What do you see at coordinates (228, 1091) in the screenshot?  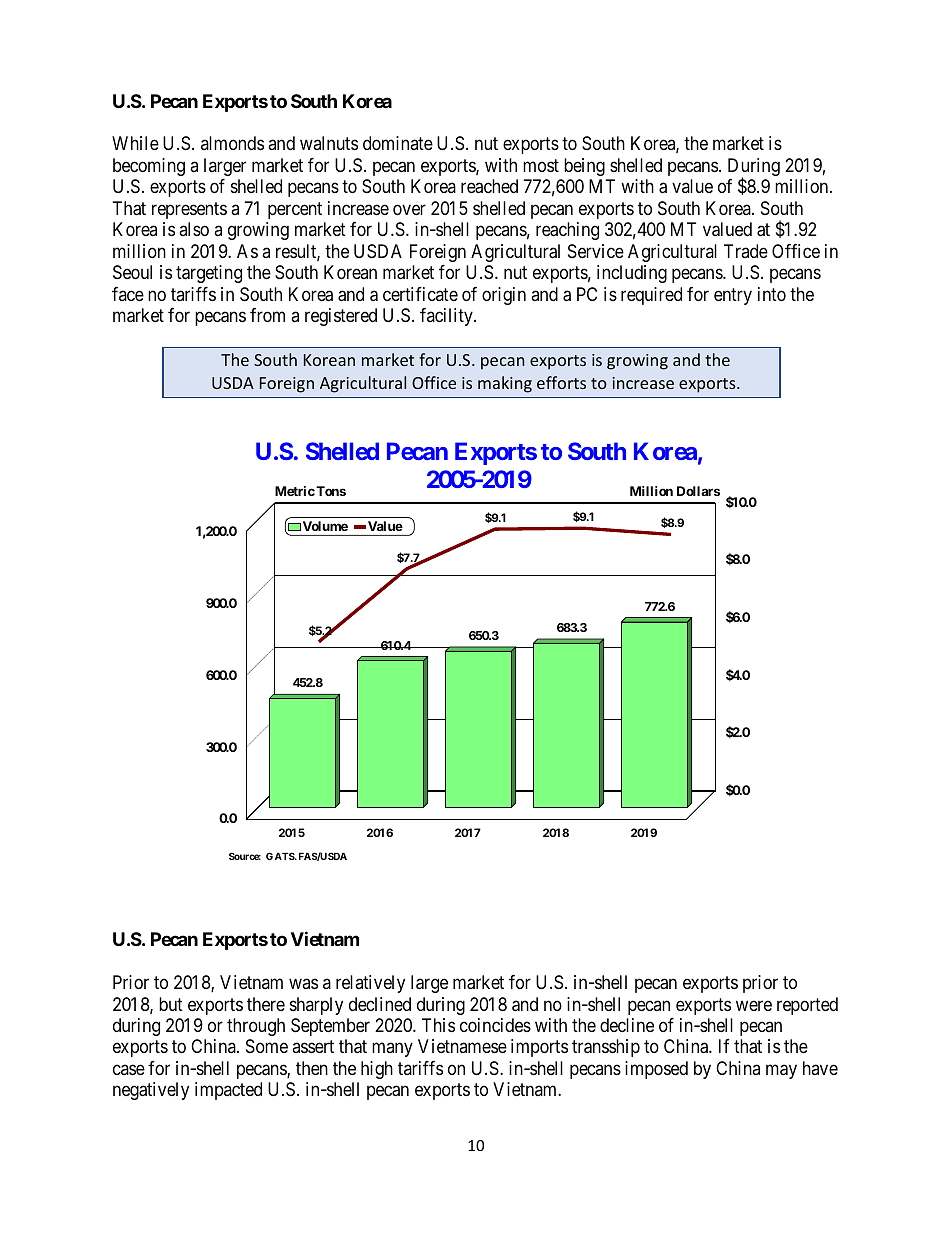 I see `impacted` at bounding box center [228, 1091].
